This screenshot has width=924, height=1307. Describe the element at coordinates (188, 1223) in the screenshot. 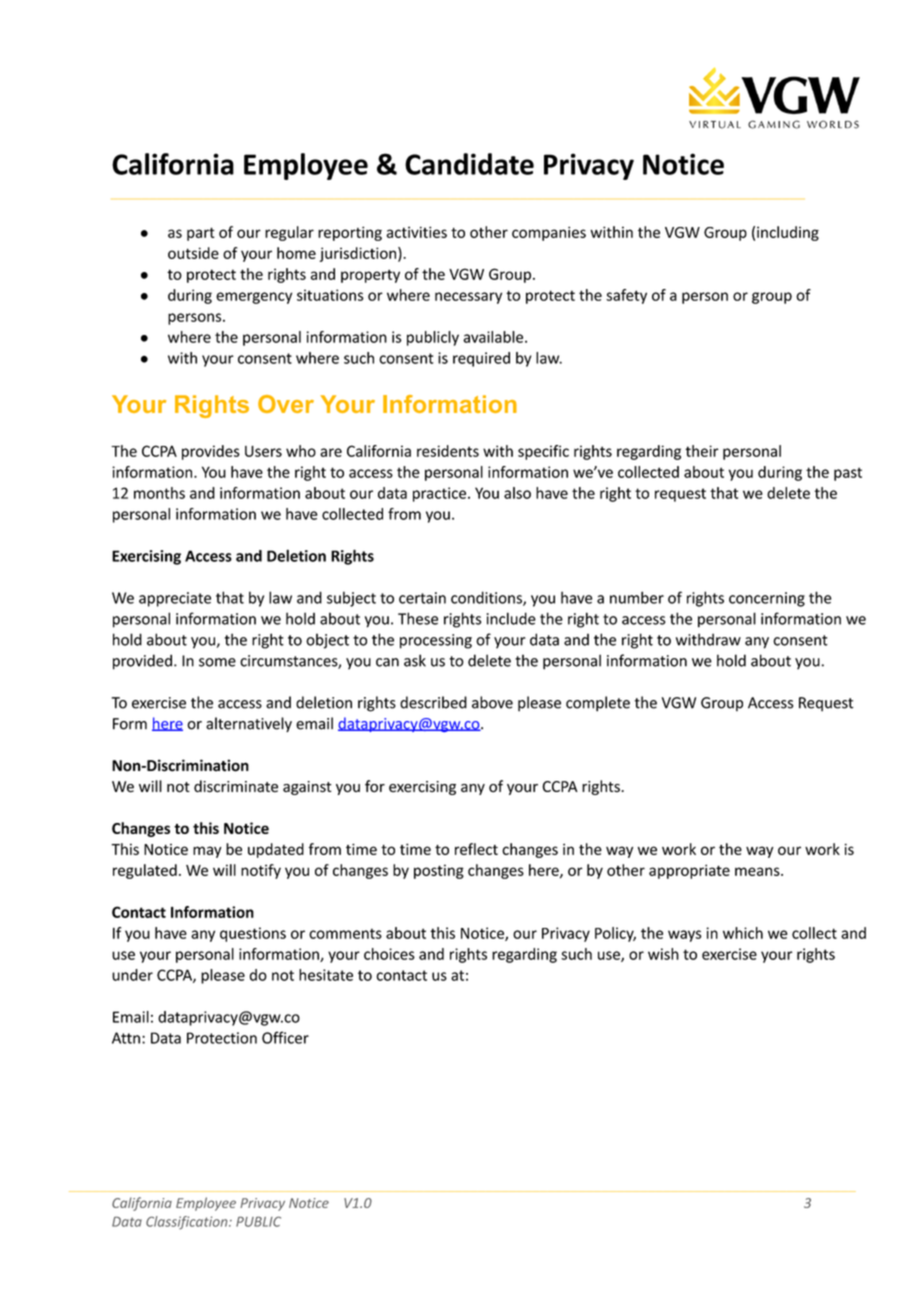

I see `Classification` at that location.
